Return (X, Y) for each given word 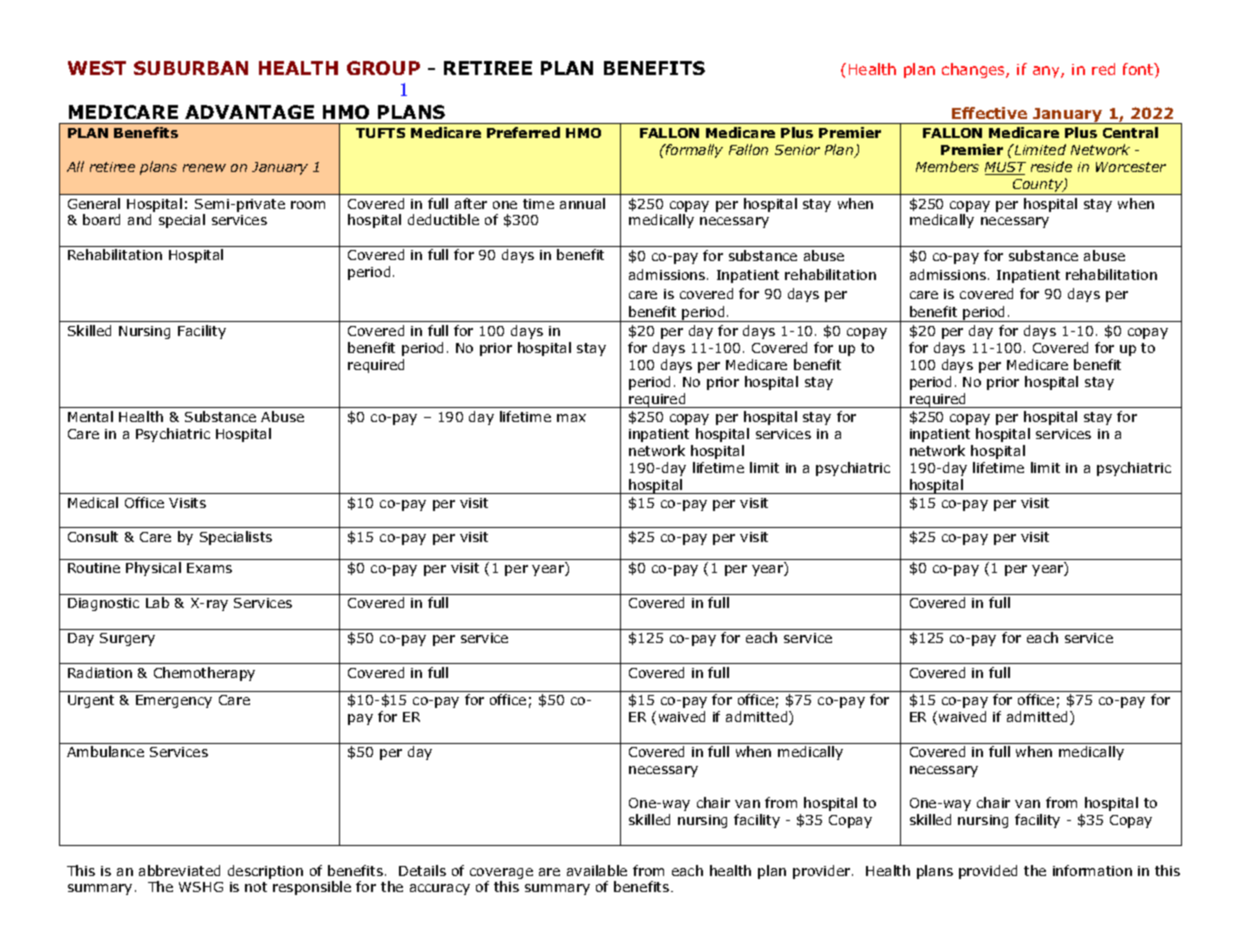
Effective (989, 113)
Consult (93, 536)
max (571, 418)
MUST (1005, 168)
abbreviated (179, 870)
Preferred (523, 132)
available (597, 870)
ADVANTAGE (249, 112)
